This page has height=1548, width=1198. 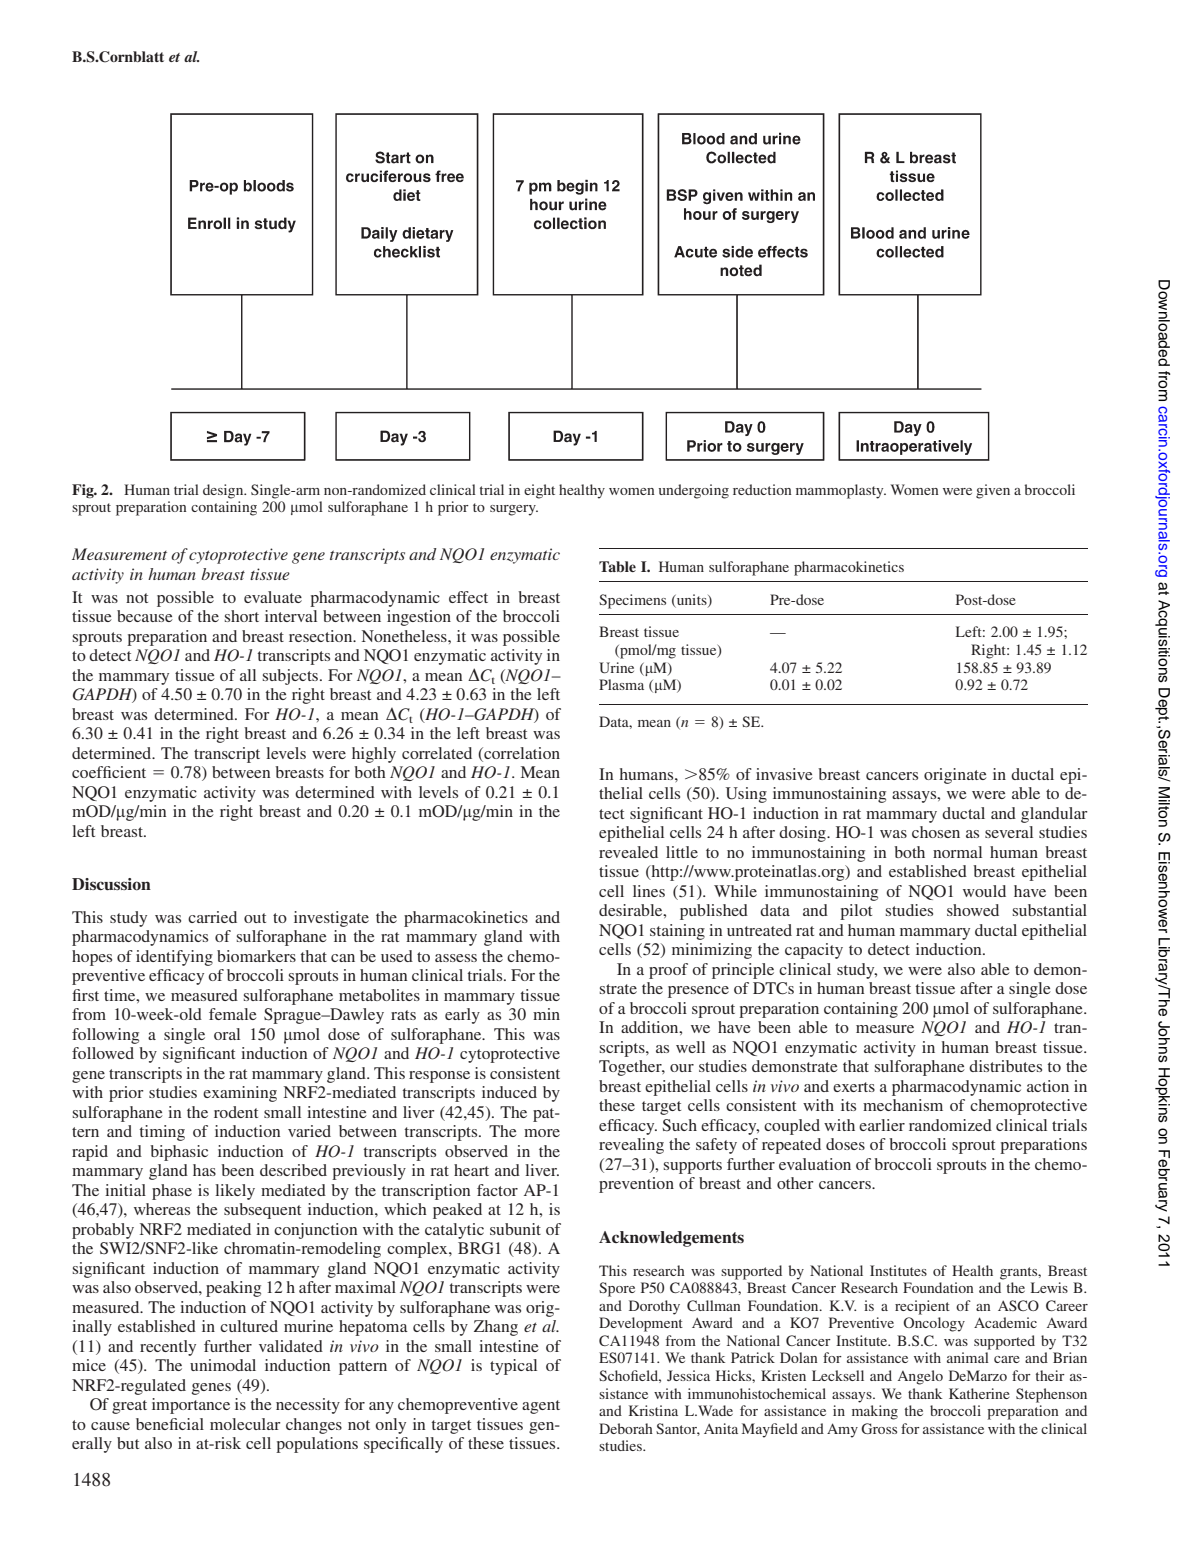 What do you see at coordinates (224, 491) in the page?
I see `design` at bounding box center [224, 491].
